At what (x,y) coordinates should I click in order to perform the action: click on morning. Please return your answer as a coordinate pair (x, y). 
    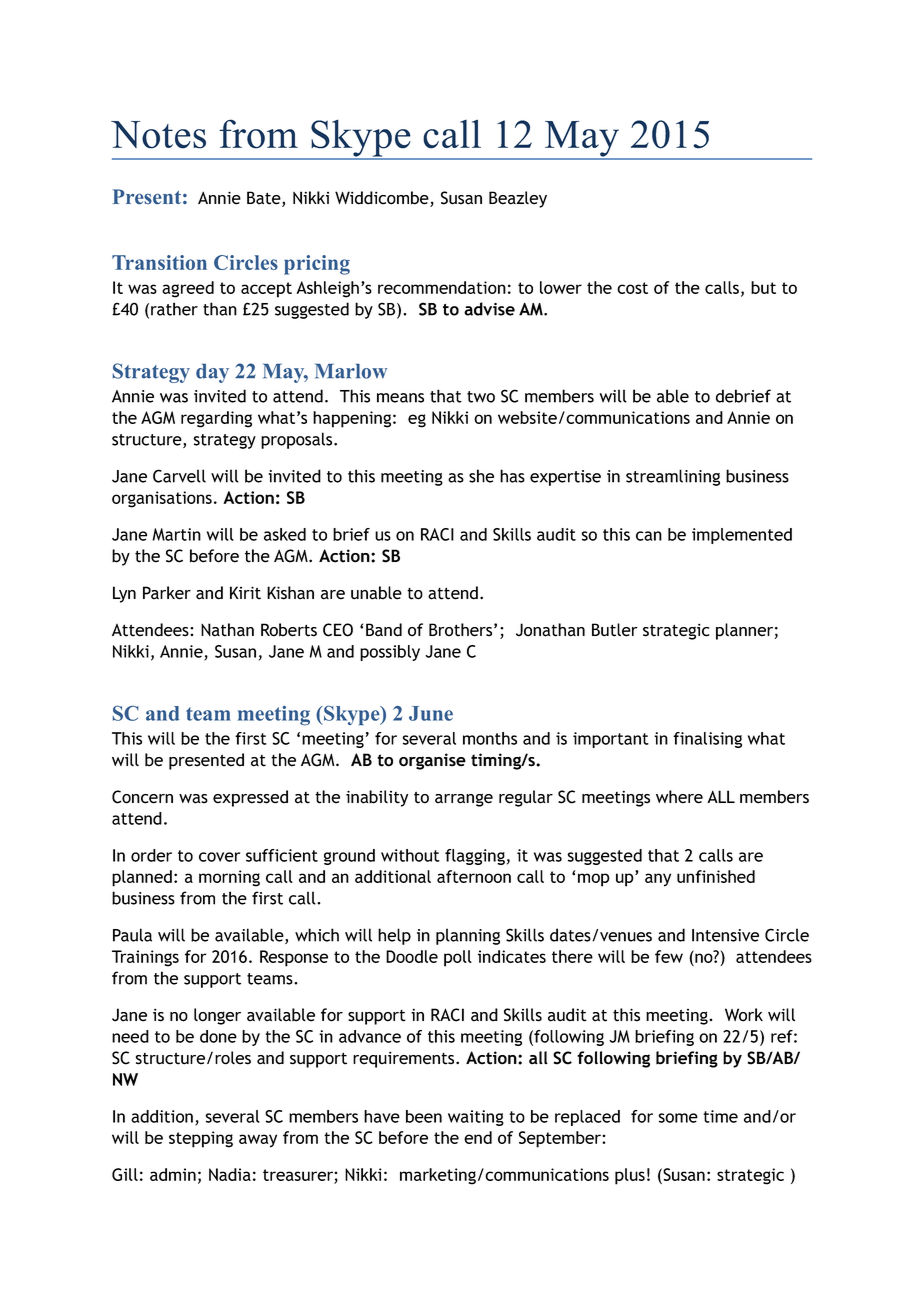
    Looking at the image, I should click on (229, 878).
